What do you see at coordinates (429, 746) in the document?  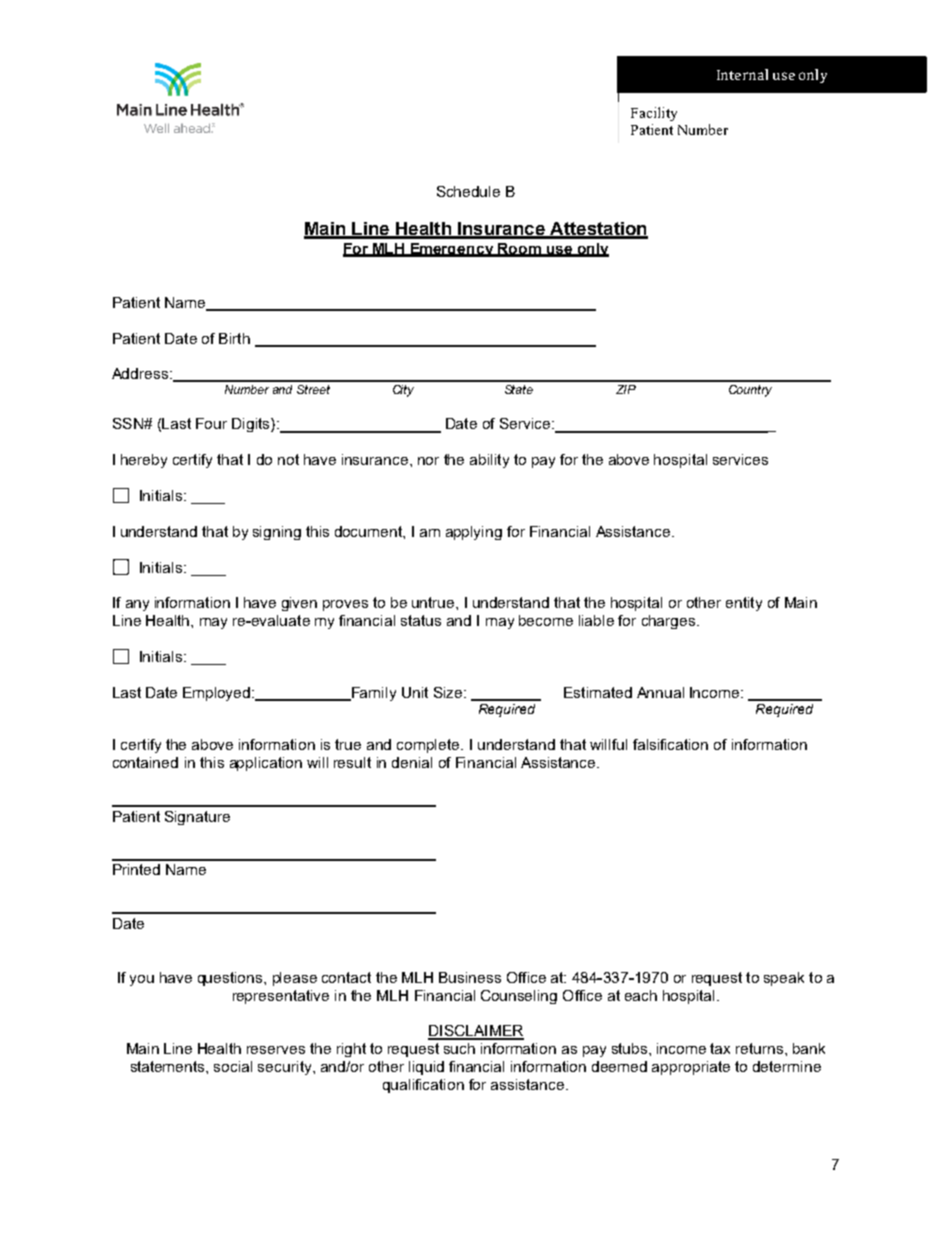 I see `complete` at bounding box center [429, 746].
